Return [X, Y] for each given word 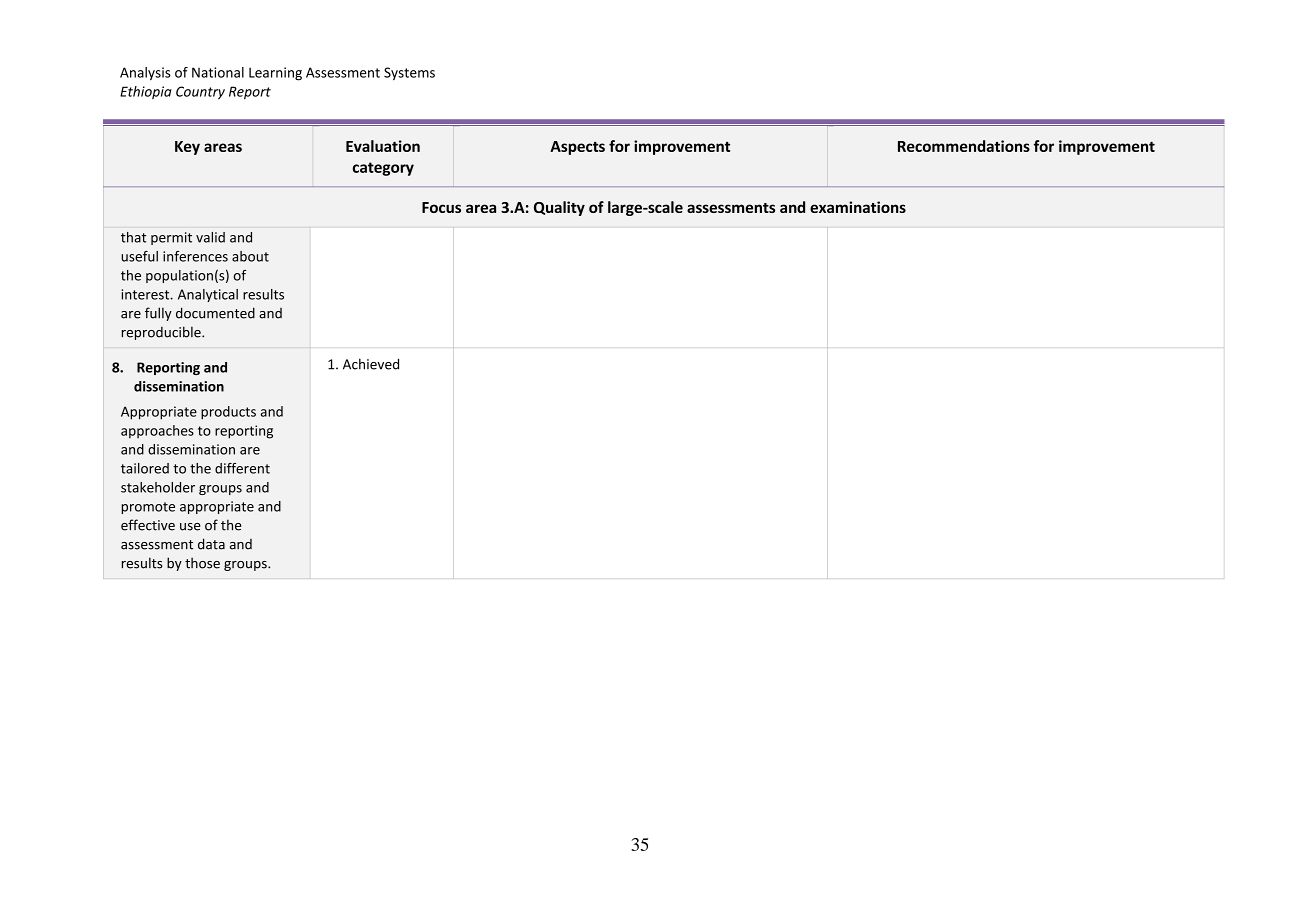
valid [210, 237]
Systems [409, 74]
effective [148, 525]
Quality [559, 208]
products [228, 413]
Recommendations [964, 146]
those [202, 563]
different [242, 468]
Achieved [371, 364]
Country [200, 93]
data [211, 544]
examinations [858, 207]
